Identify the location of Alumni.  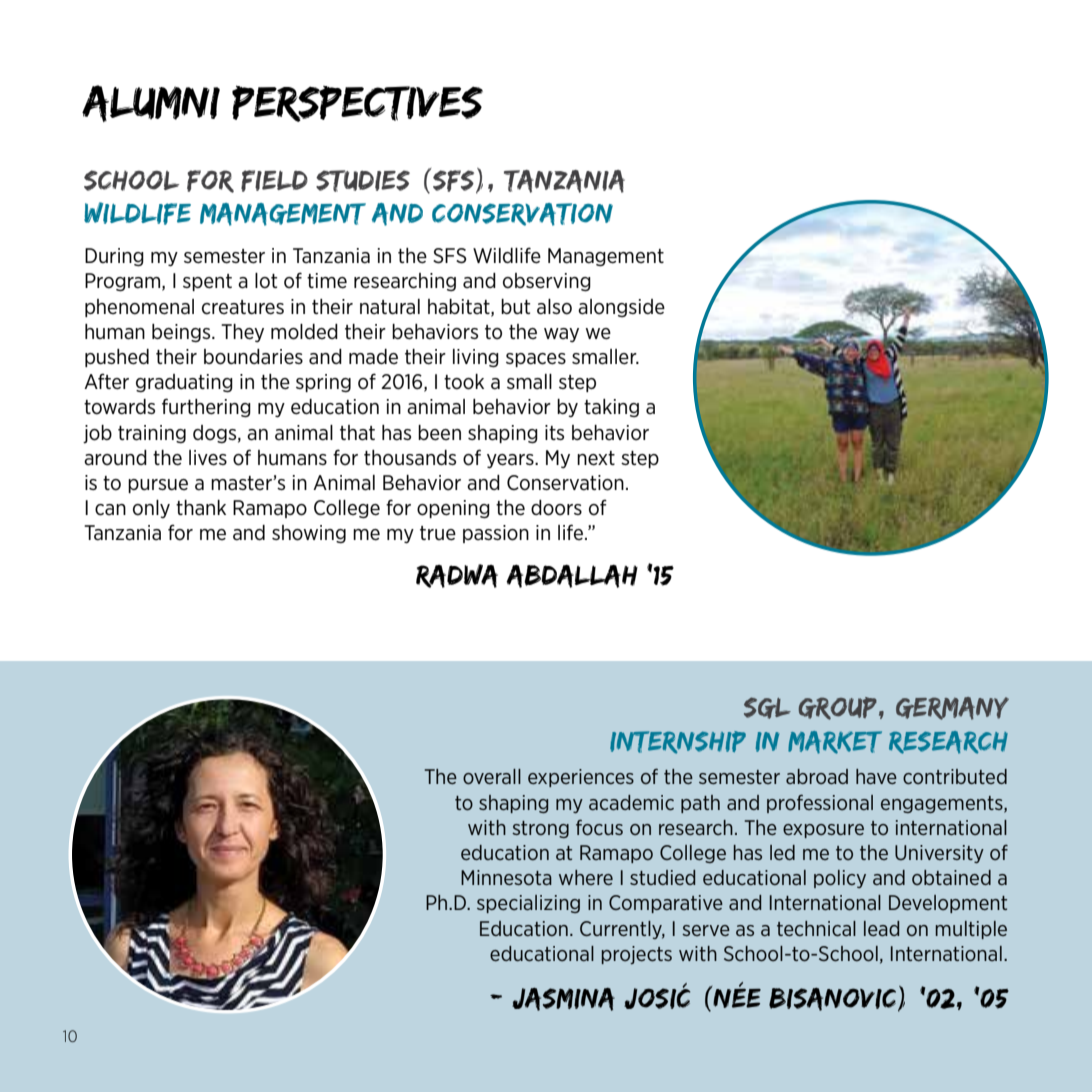
(151, 103).
